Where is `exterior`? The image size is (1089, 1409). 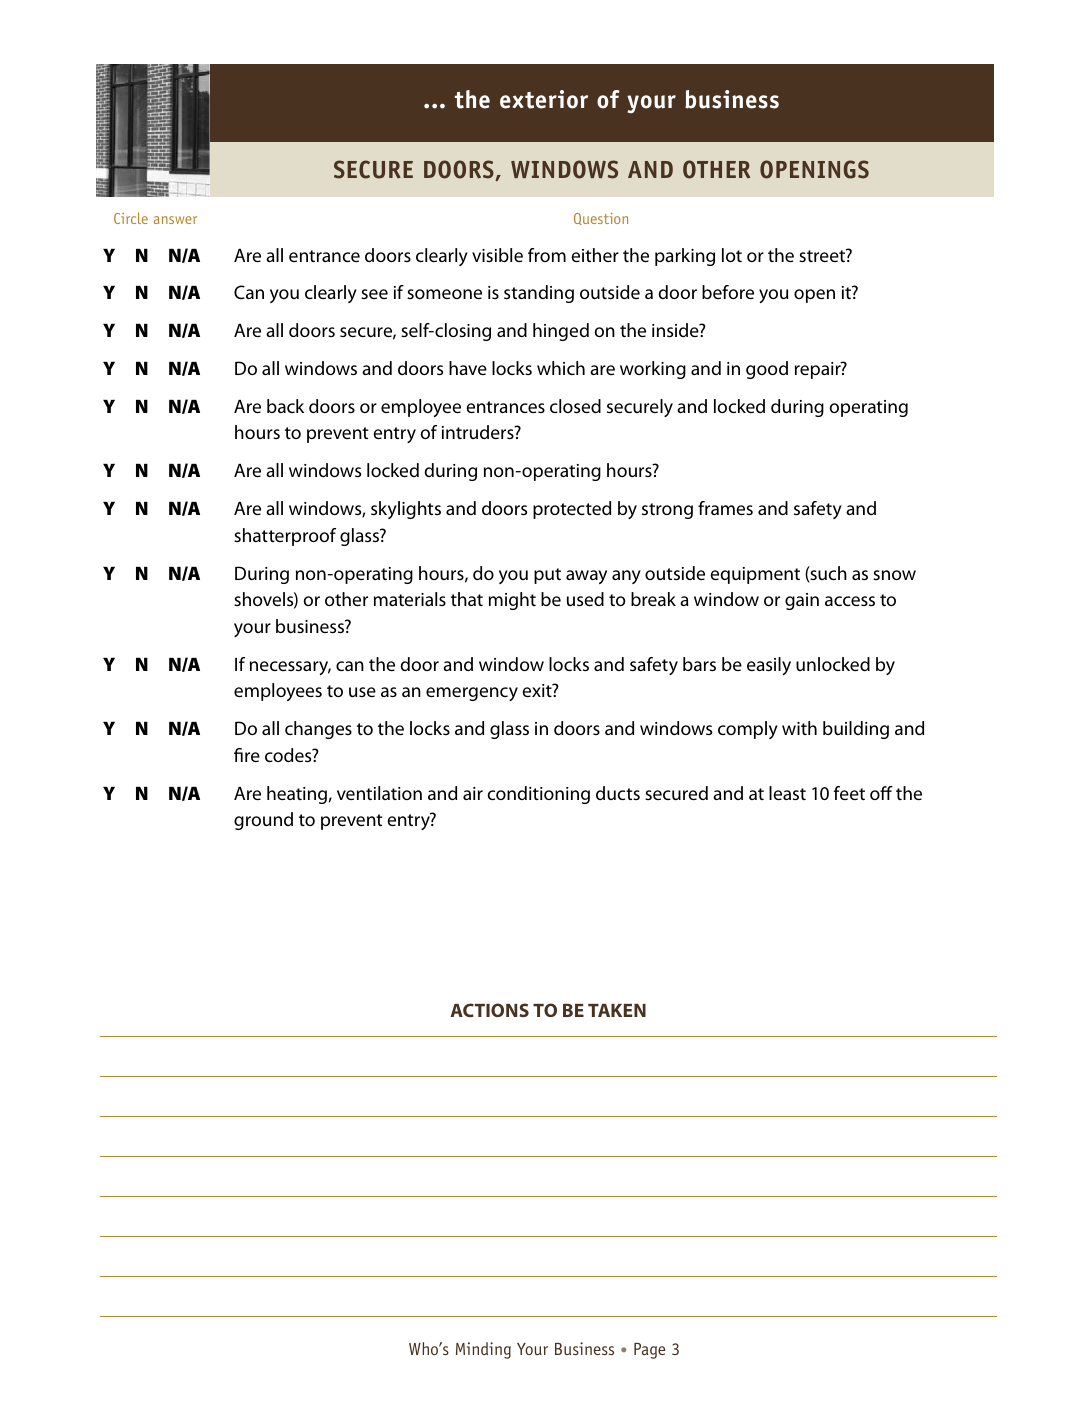
exterior is located at coordinates (544, 99).
